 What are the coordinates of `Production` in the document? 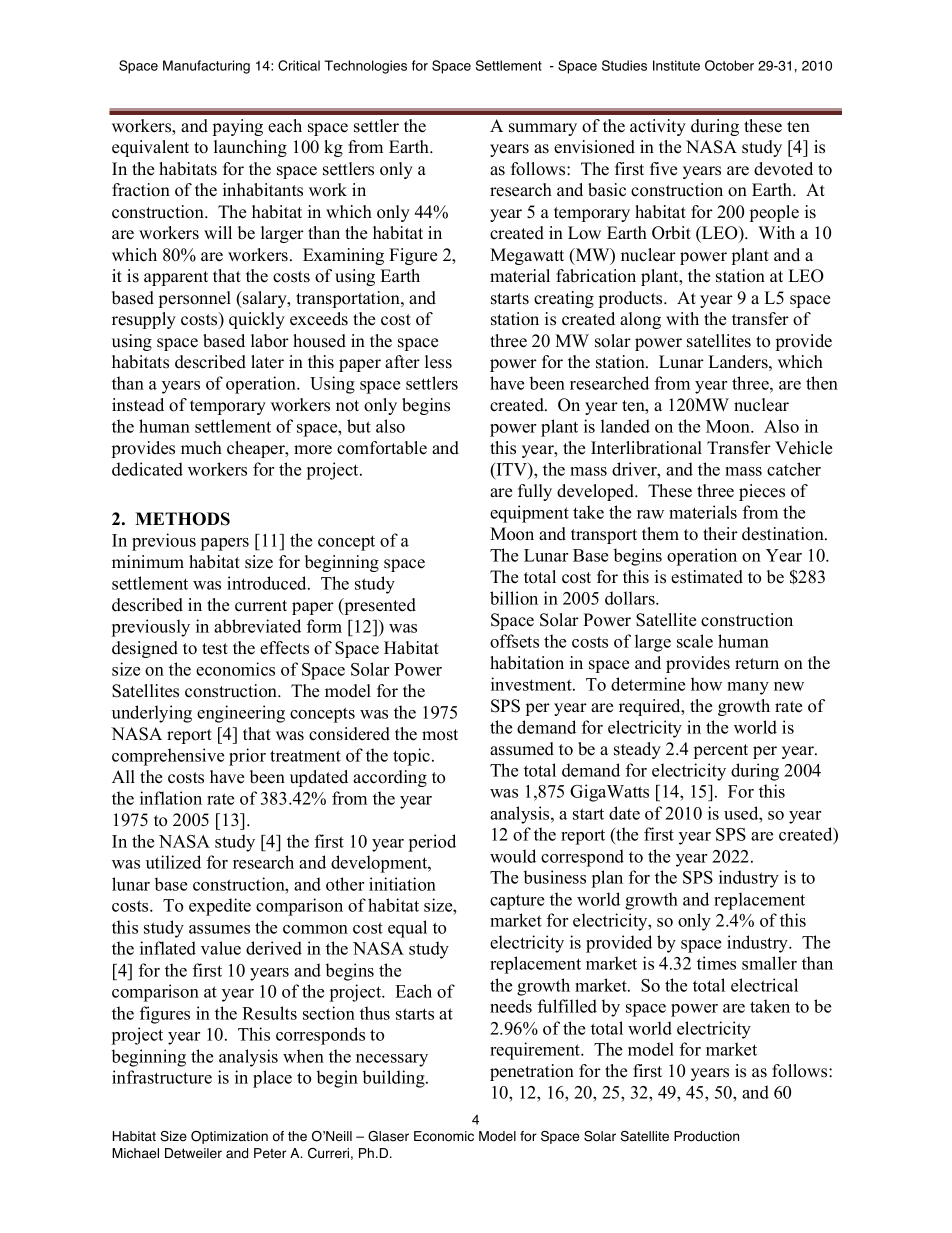 It's located at (706, 1136).
